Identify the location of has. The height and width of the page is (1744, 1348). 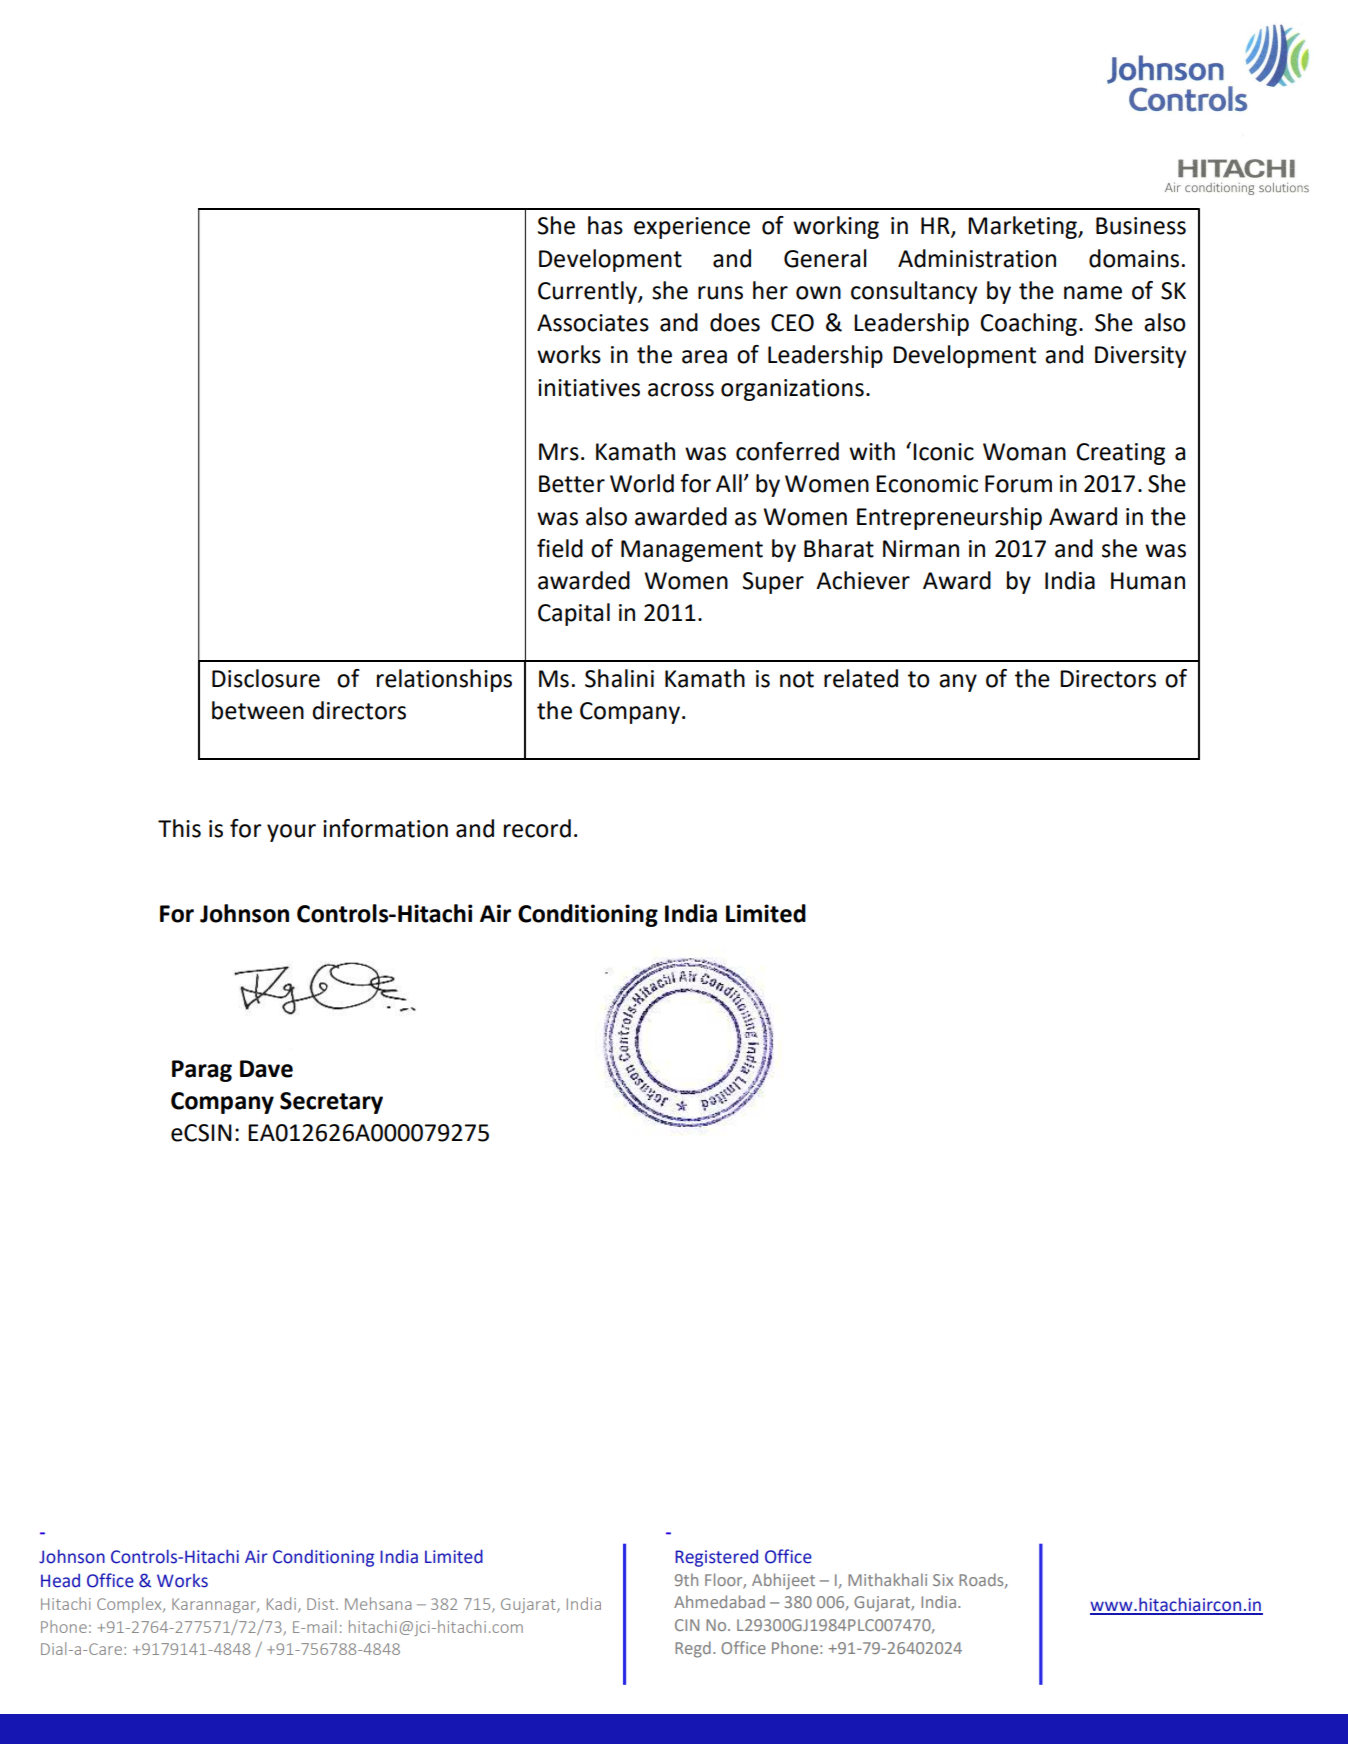
(605, 225).
